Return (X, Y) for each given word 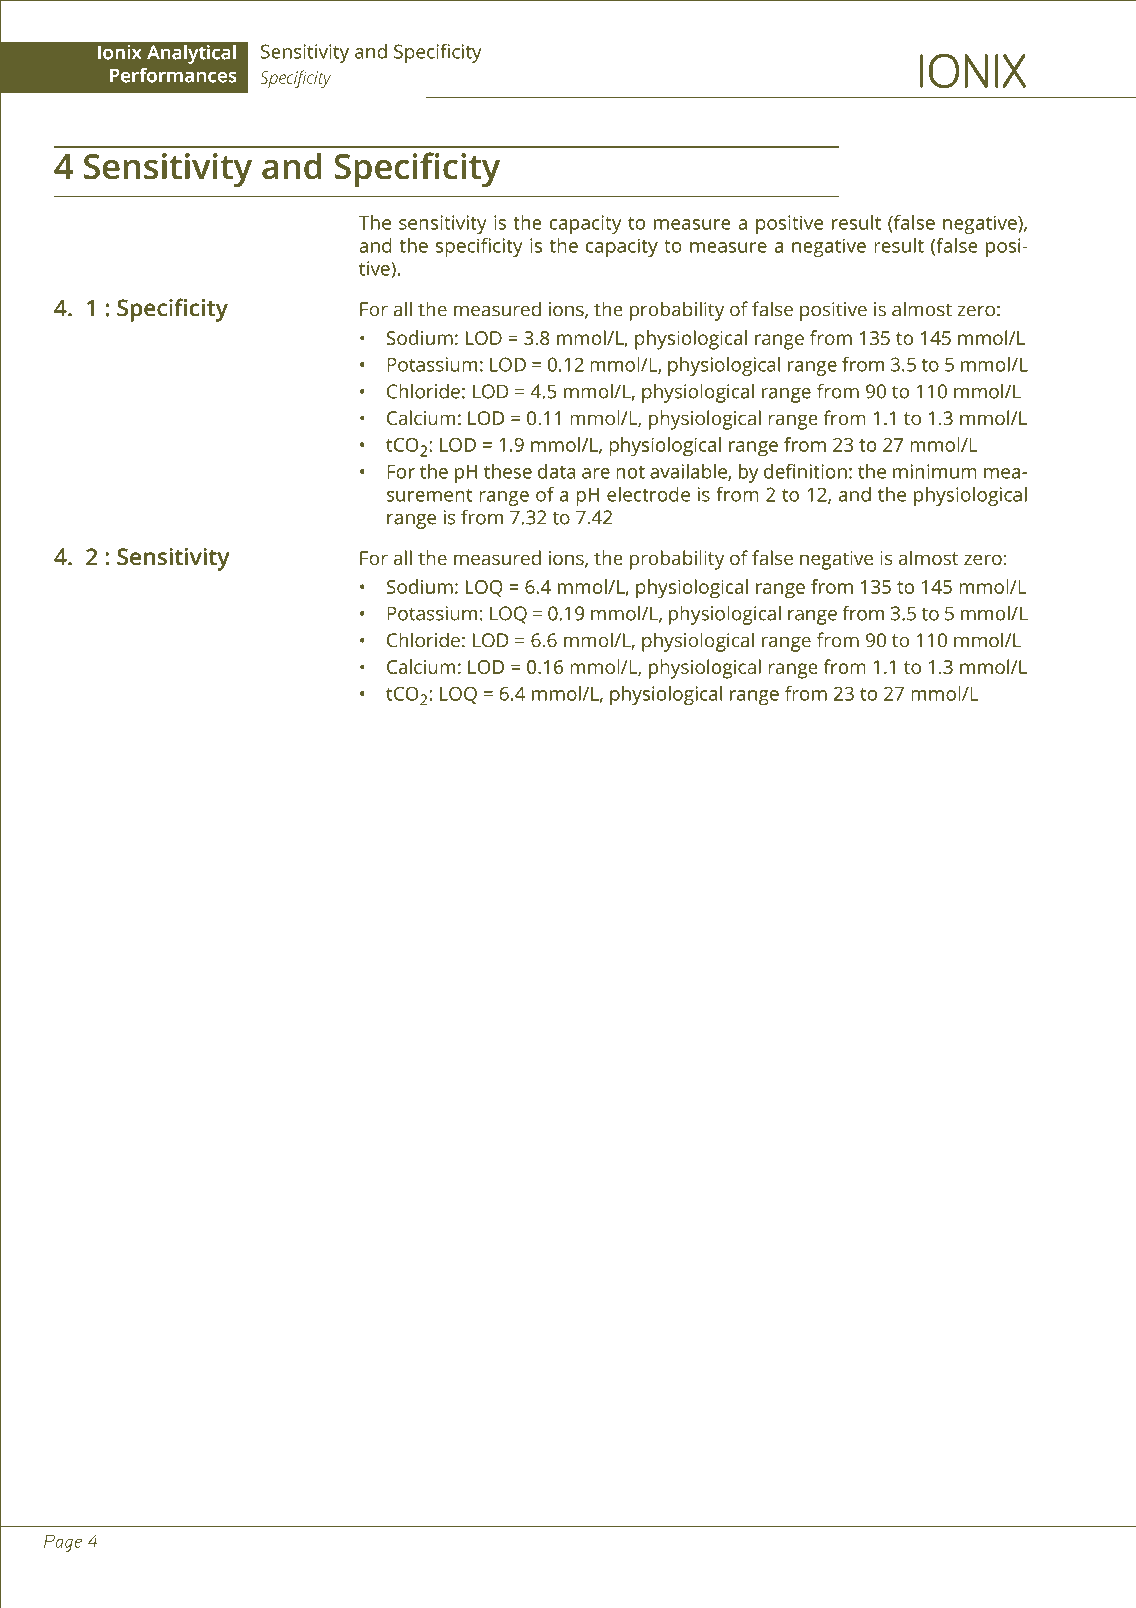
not (630, 472)
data (556, 471)
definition (805, 471)
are (596, 473)
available (689, 472)
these (508, 471)
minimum (935, 471)
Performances (173, 75)
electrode (648, 494)
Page (63, 1543)
